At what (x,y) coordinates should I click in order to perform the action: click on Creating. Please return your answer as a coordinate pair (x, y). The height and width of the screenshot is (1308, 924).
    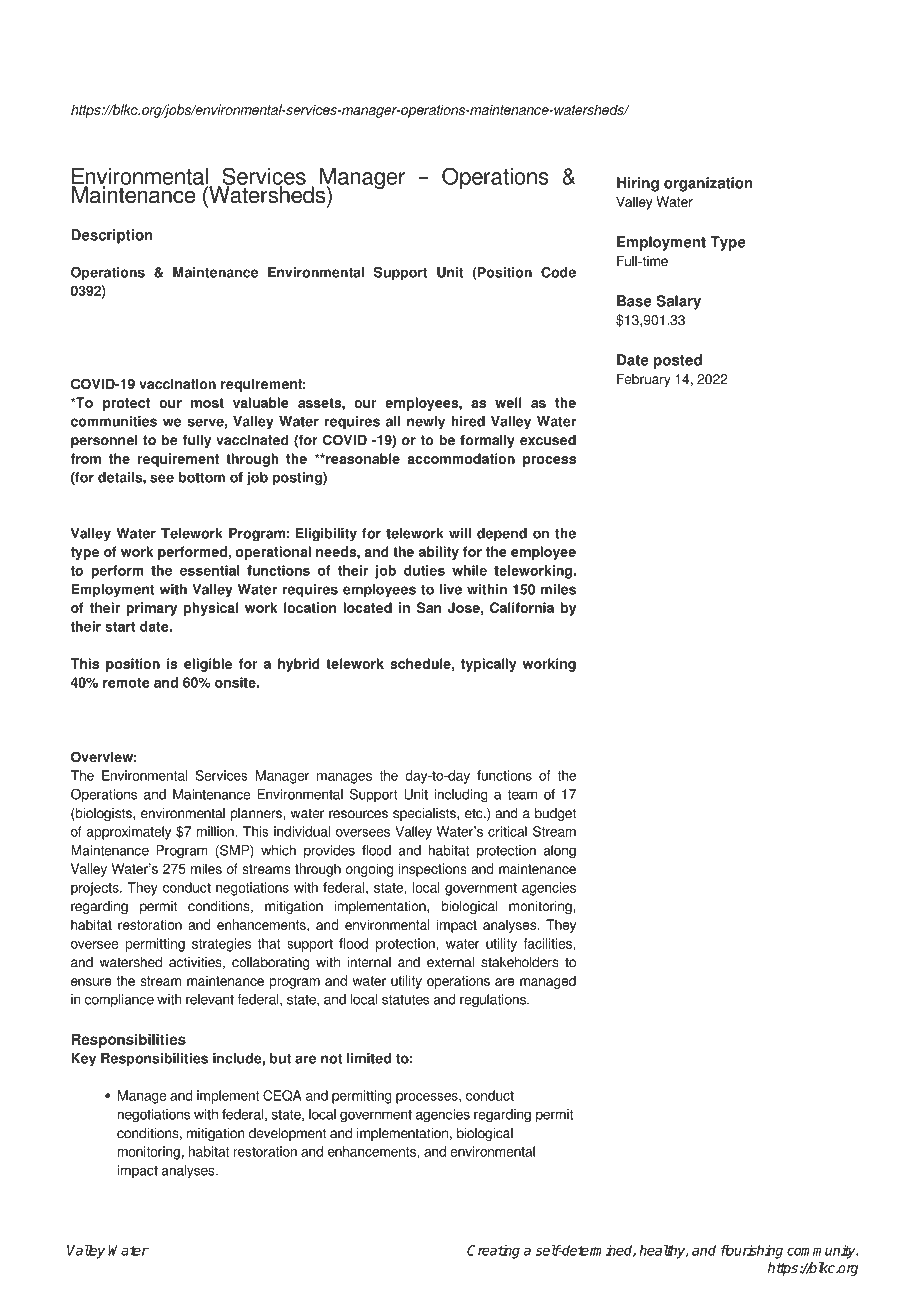
    Looking at the image, I should click on (493, 1252).
